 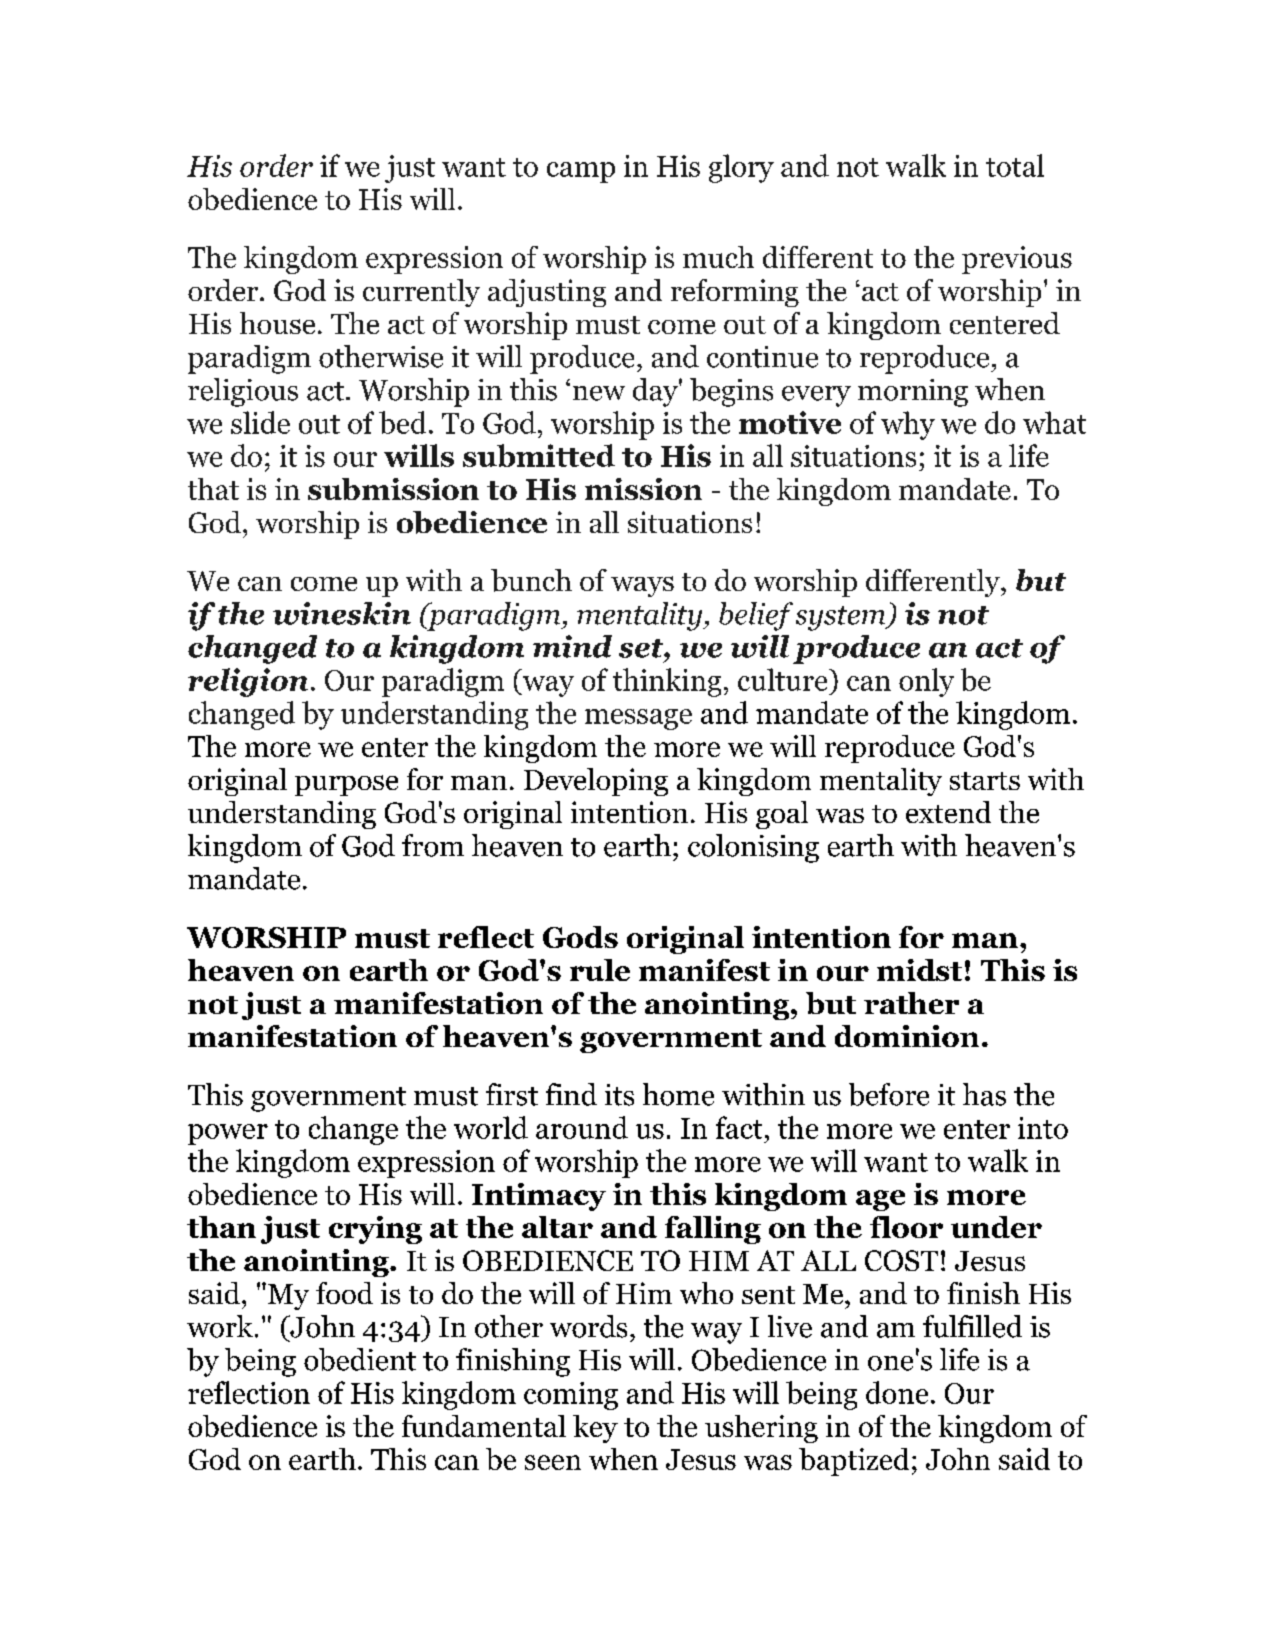 What do you see at coordinates (360, 1359) in the screenshot?
I see `obedient` at bounding box center [360, 1359].
